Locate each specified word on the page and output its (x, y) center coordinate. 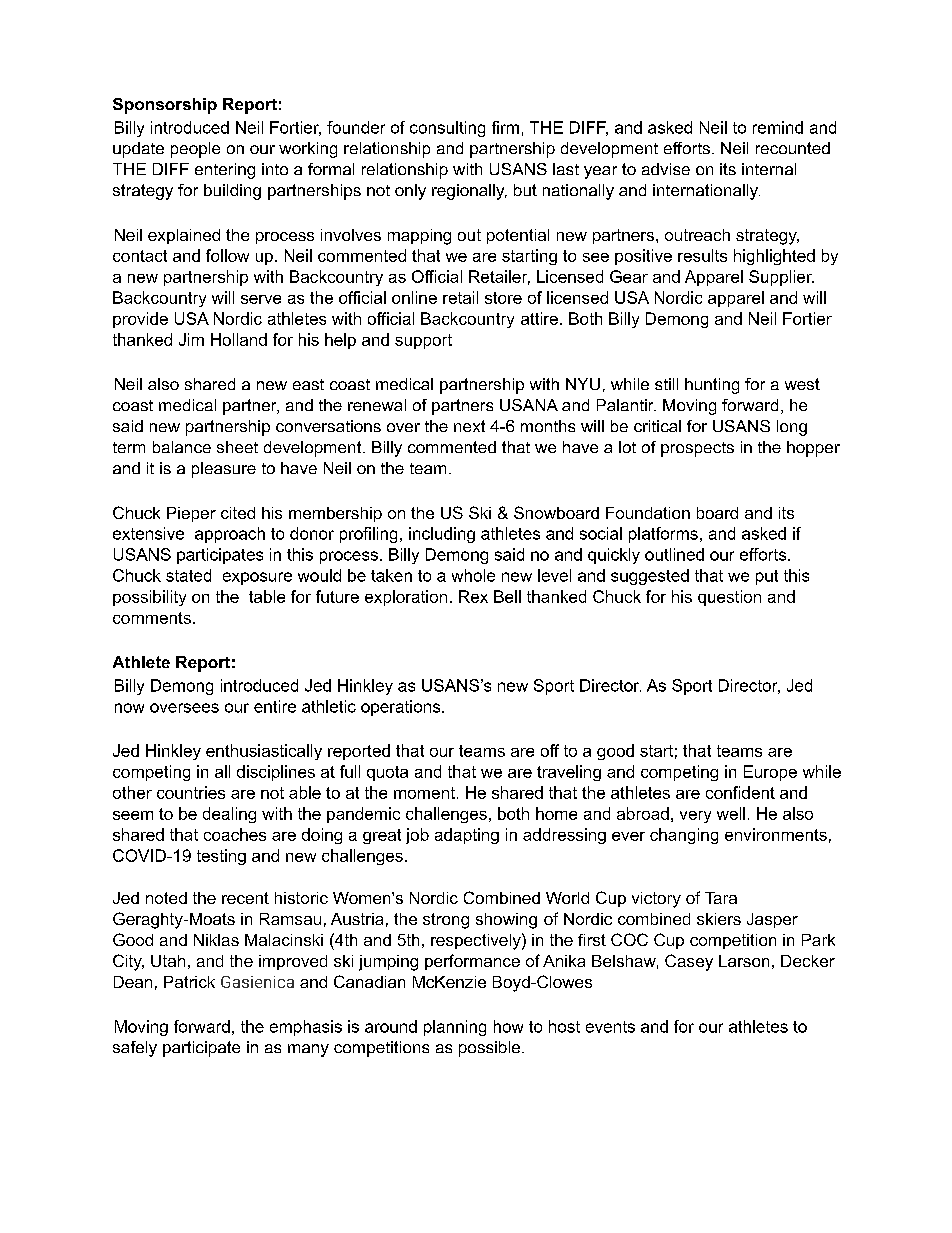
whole (473, 575)
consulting (447, 129)
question (729, 598)
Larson (744, 961)
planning (455, 1028)
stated (188, 575)
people (195, 150)
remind (778, 127)
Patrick (189, 982)
